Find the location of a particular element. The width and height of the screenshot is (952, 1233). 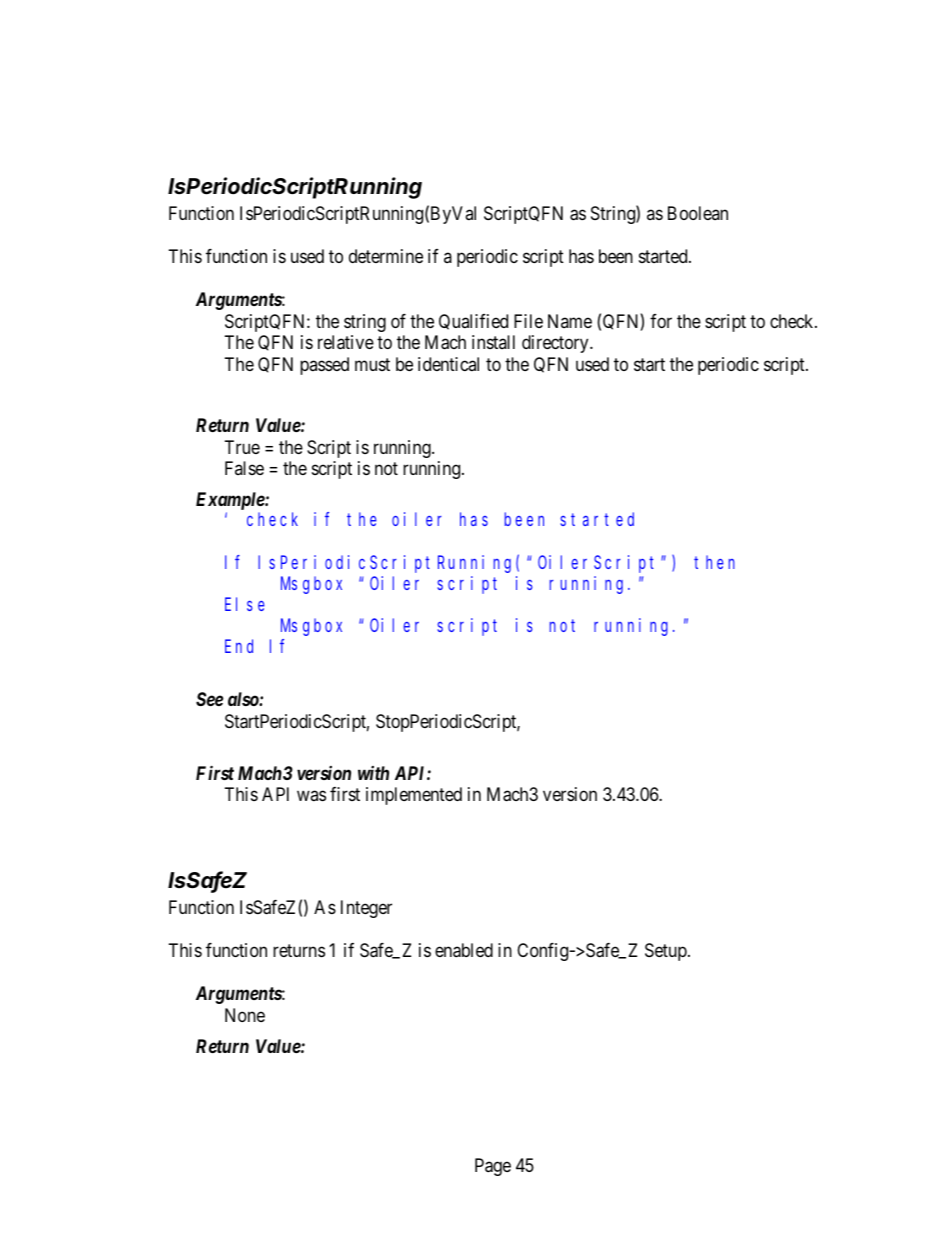

directory is located at coordinates (556, 344).
